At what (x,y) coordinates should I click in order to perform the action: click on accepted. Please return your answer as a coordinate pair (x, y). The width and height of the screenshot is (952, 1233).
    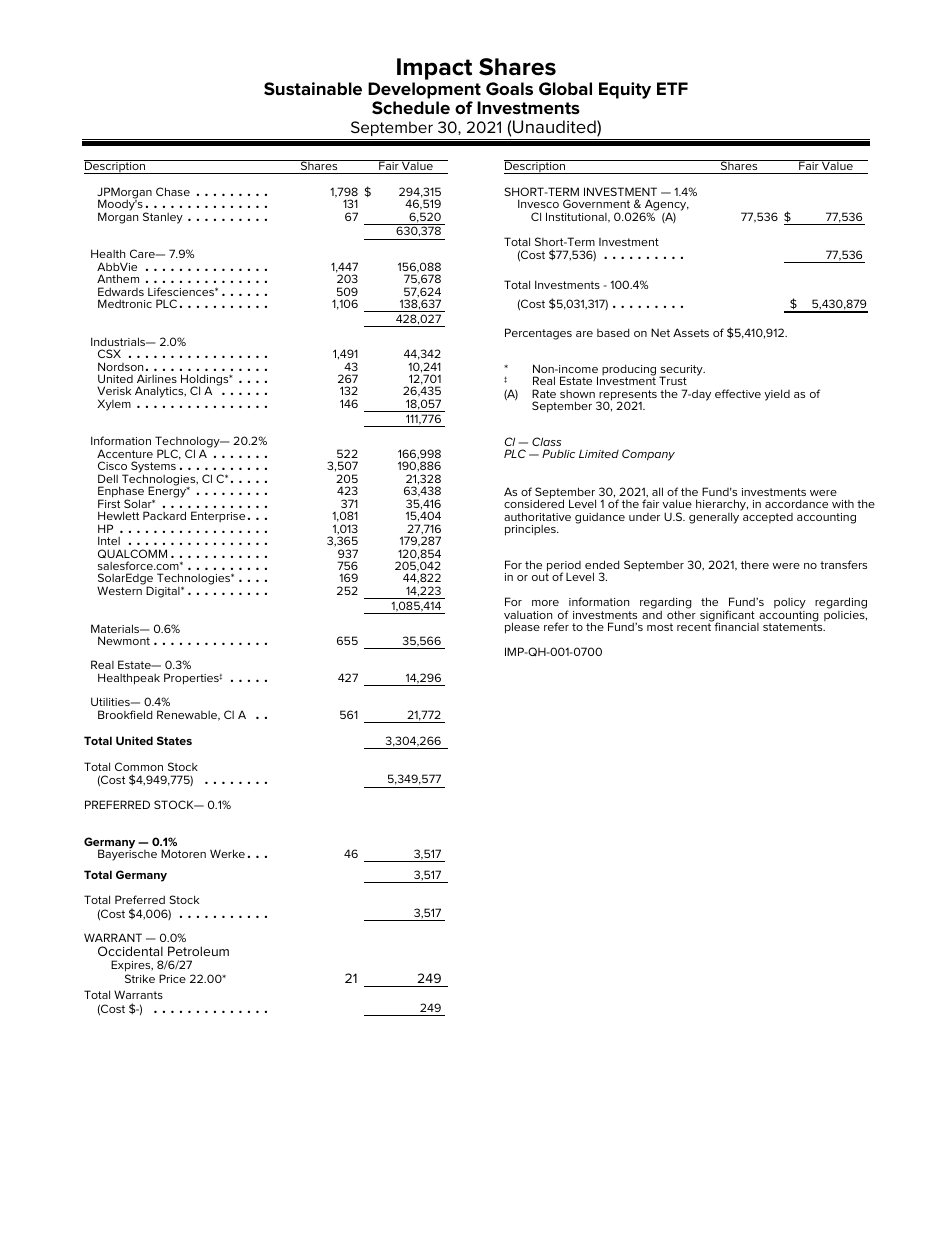
    Looking at the image, I should click on (768, 518).
